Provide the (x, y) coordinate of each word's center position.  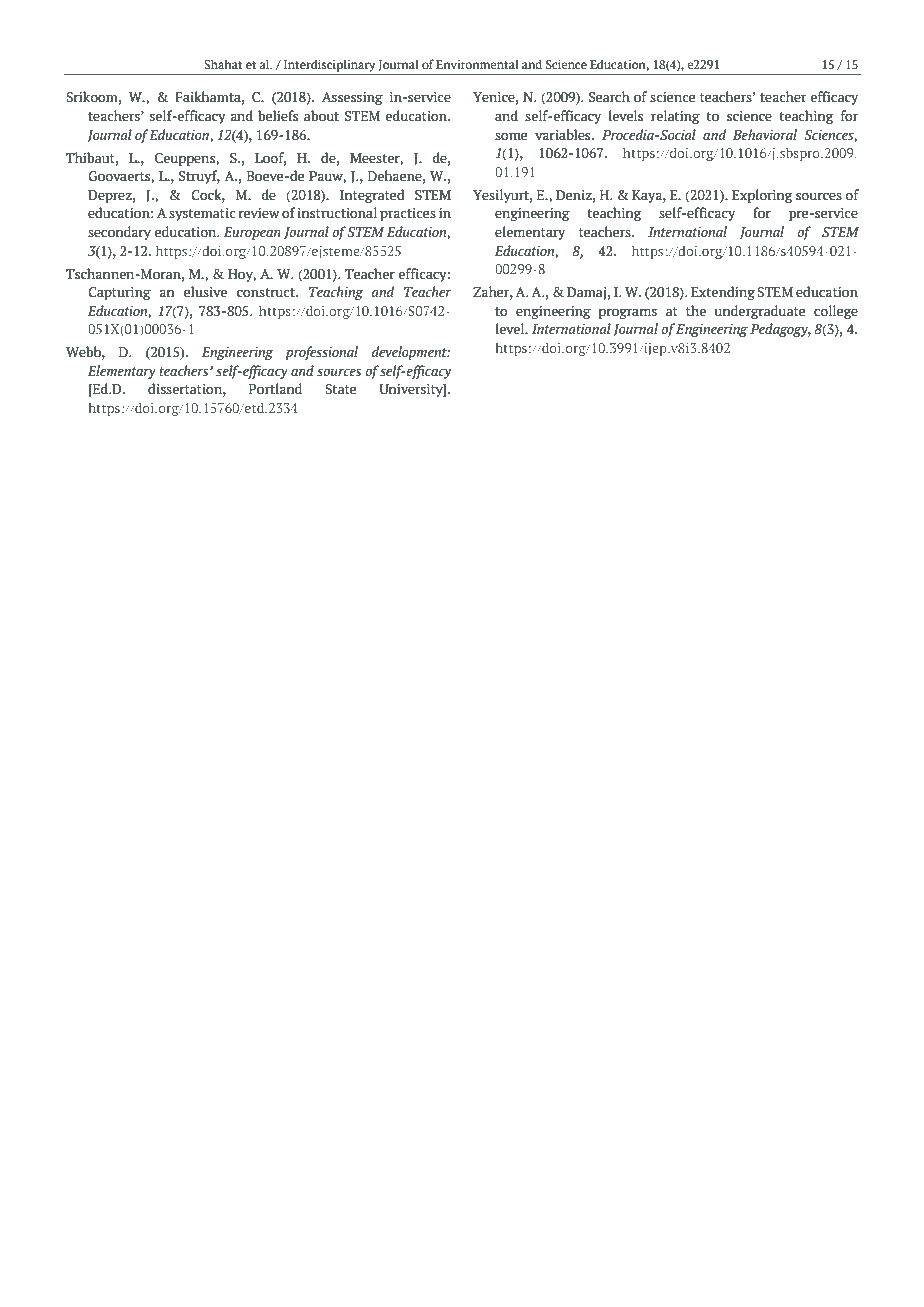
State (340, 389)
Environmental (477, 64)
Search (609, 97)
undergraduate (759, 312)
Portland (275, 389)
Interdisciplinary (329, 65)
